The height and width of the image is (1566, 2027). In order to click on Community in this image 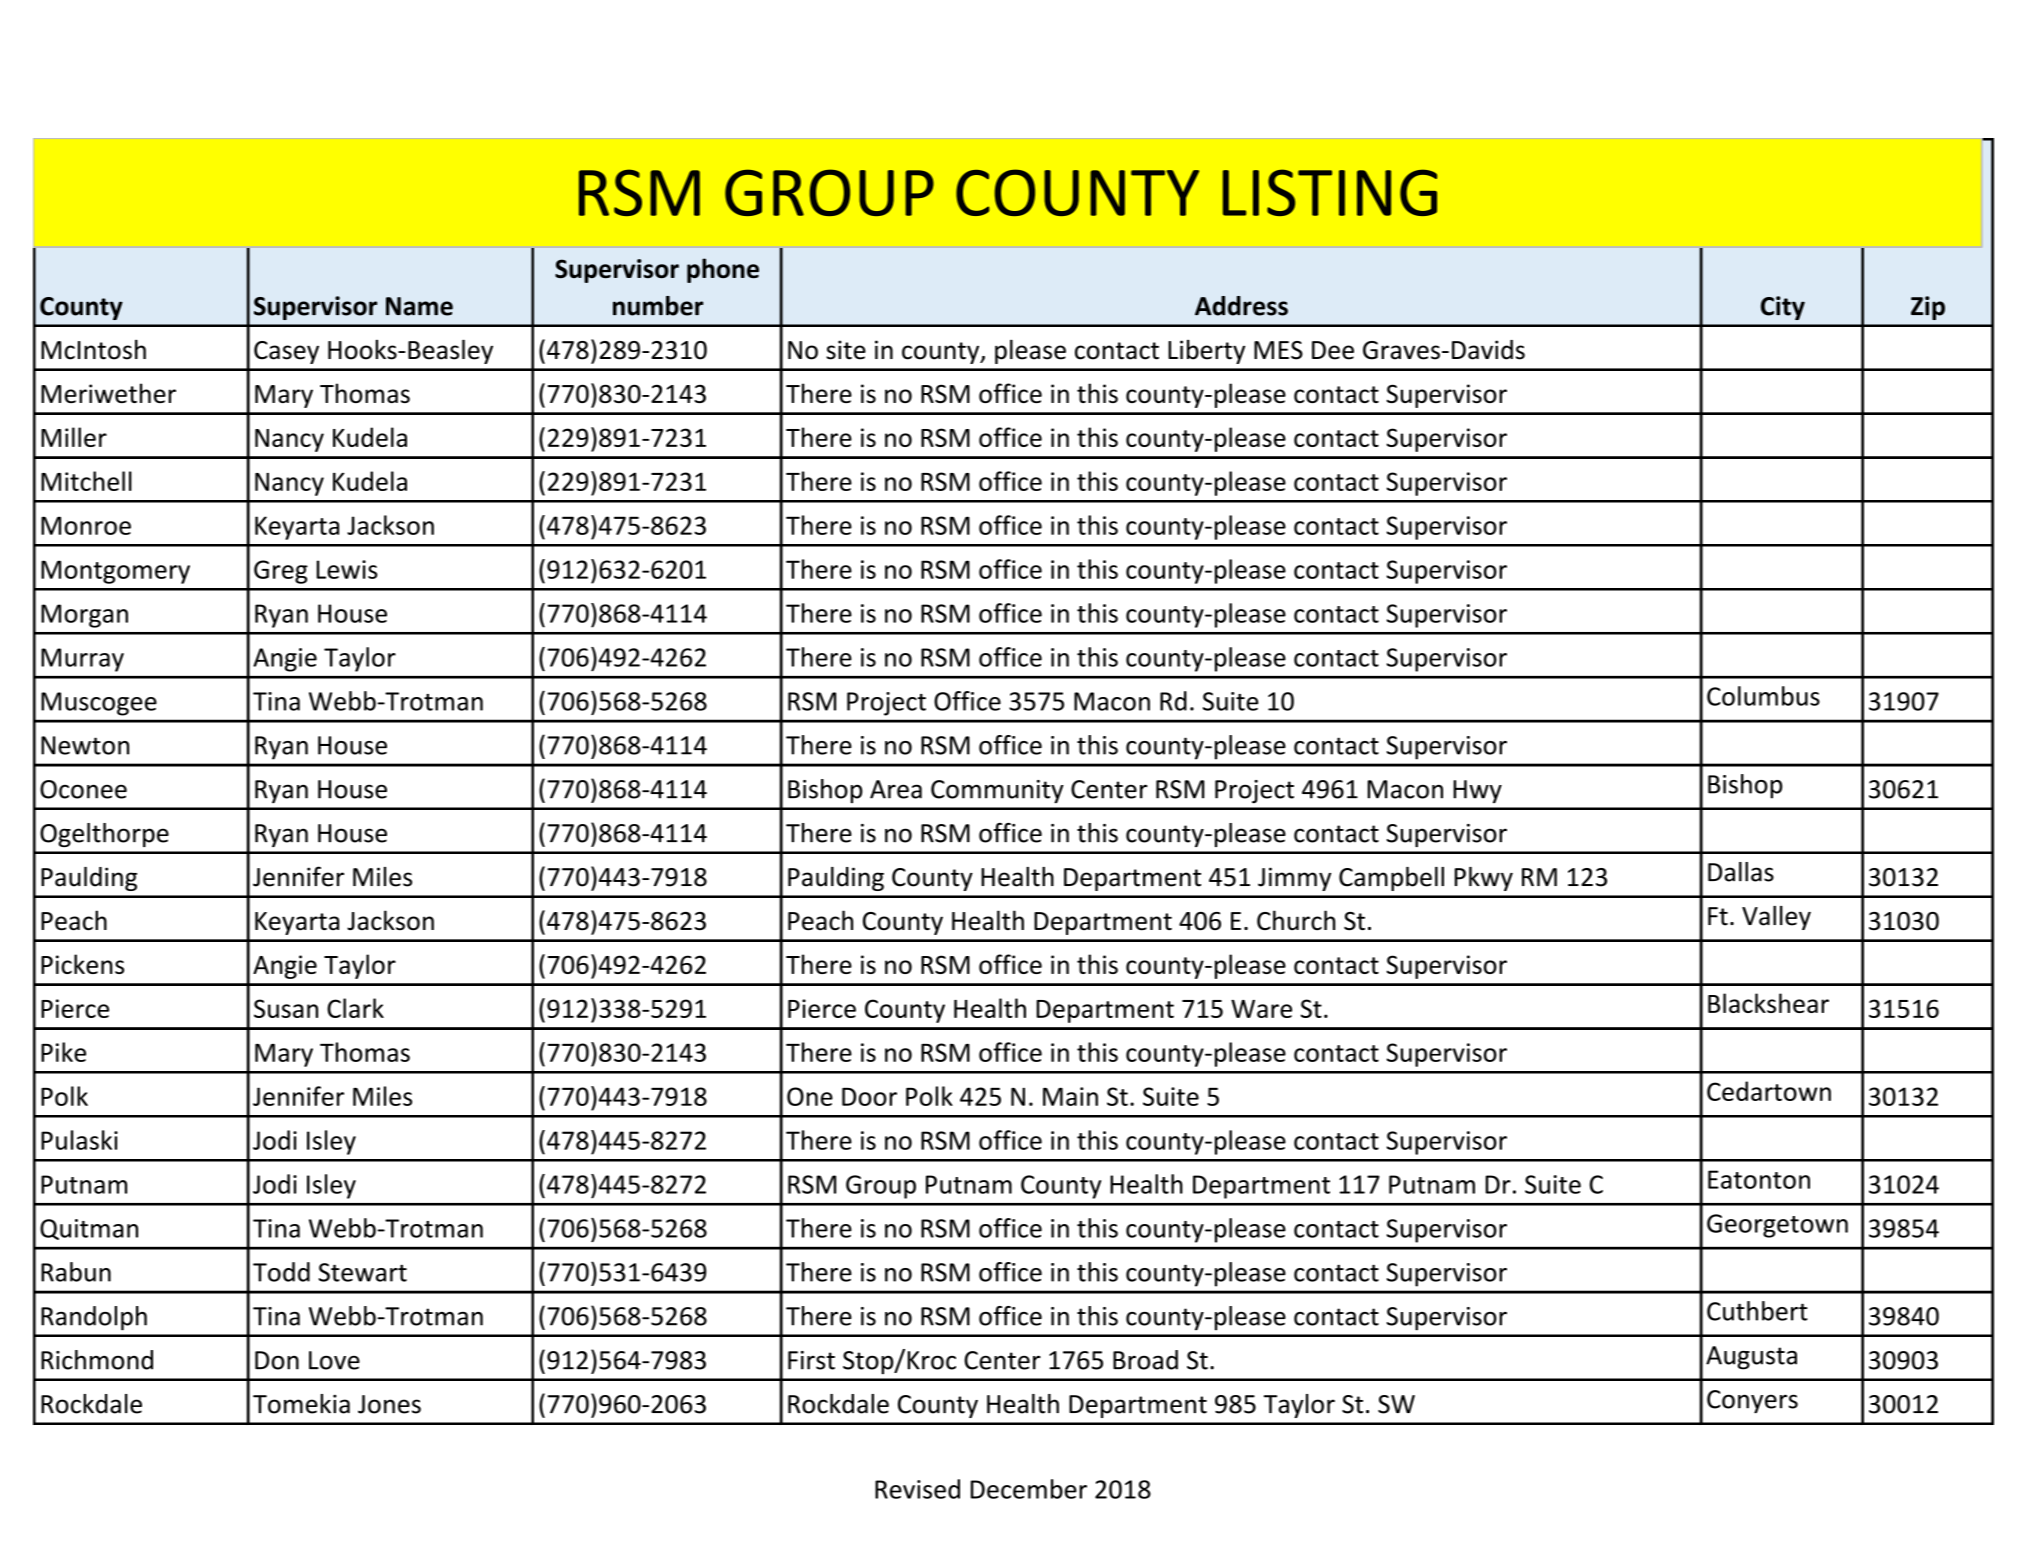, I will do `click(997, 791)`.
